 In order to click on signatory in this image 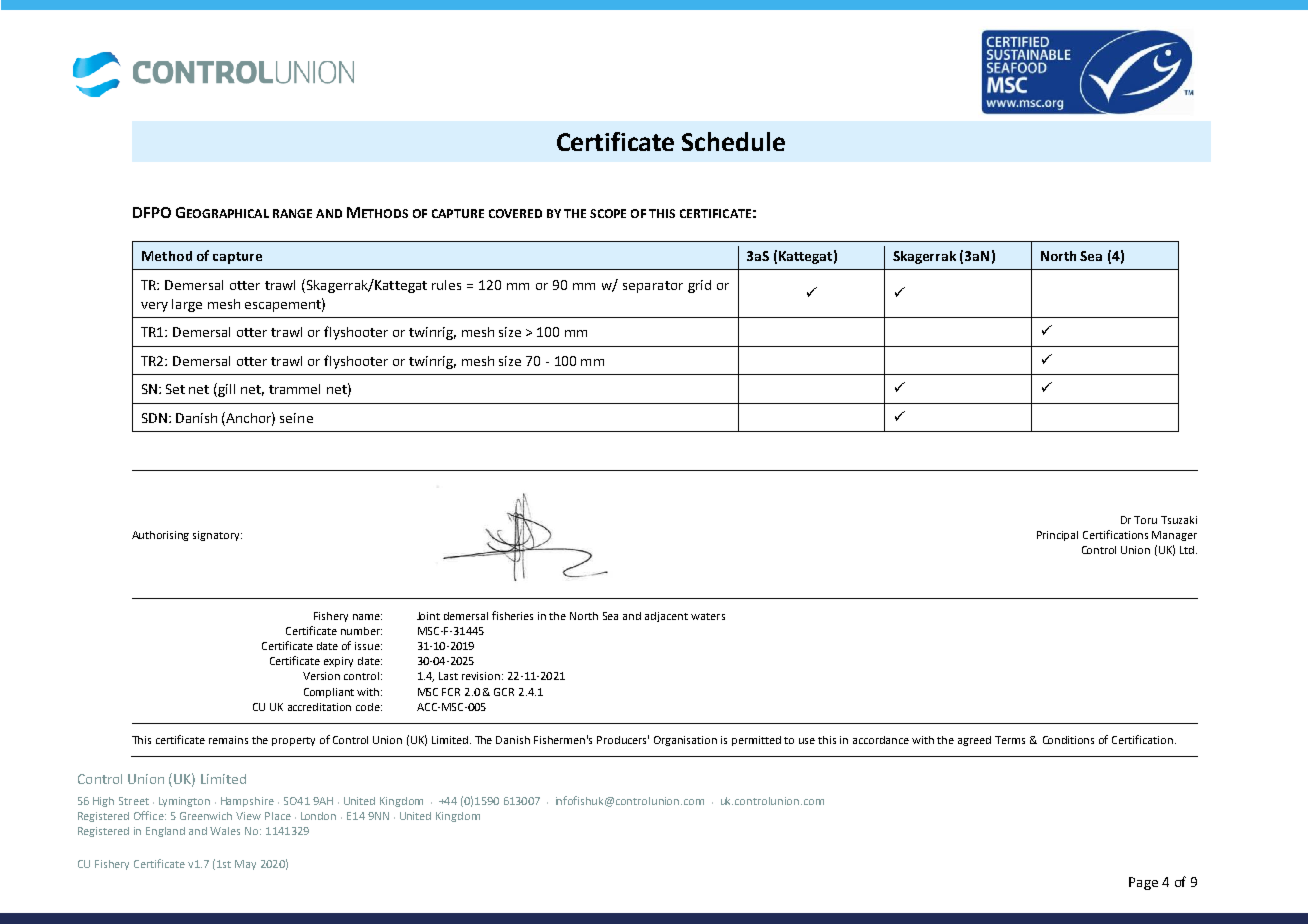, I will do `click(217, 536)`.
